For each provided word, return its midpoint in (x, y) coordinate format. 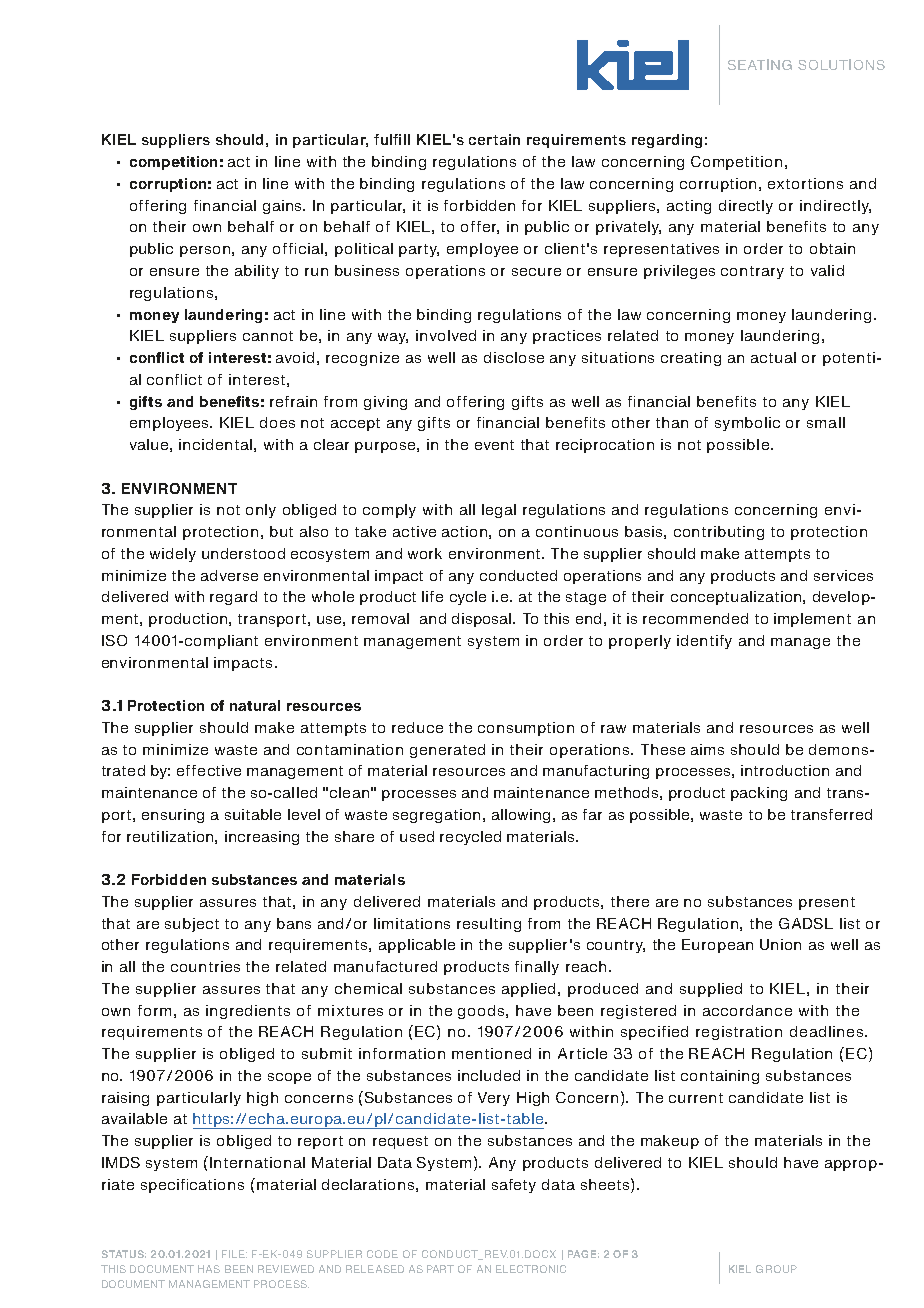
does (277, 422)
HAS (209, 1269)
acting (689, 207)
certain (494, 139)
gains (284, 207)
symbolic (747, 424)
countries (205, 966)
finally (537, 968)
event (494, 445)
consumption (526, 729)
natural (255, 705)
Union (780, 944)
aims (707, 749)
